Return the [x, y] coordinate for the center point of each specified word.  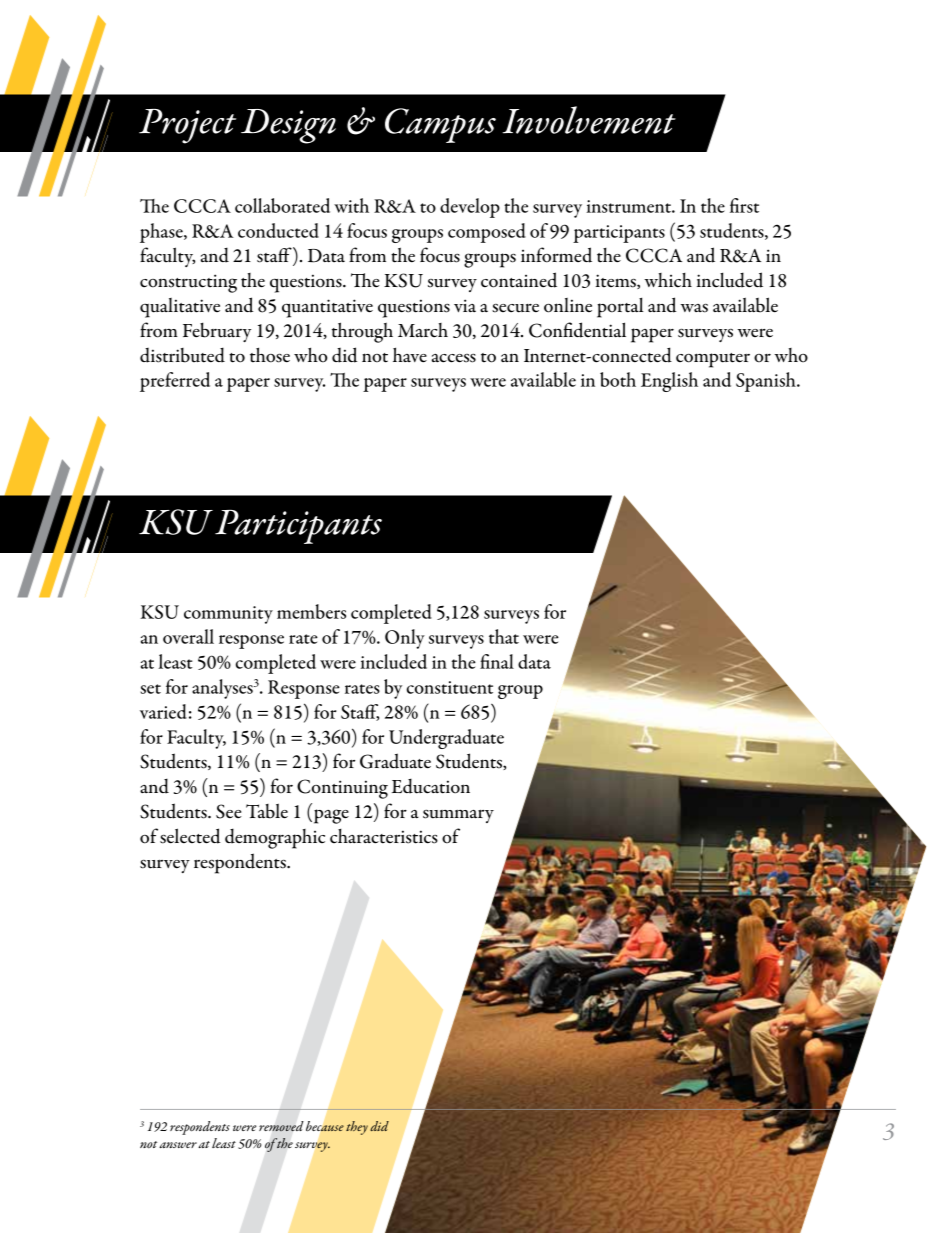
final [497, 661]
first [744, 205]
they [357, 1128]
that [504, 636]
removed [281, 1126]
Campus [440, 125]
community [228, 615]
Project [187, 126]
